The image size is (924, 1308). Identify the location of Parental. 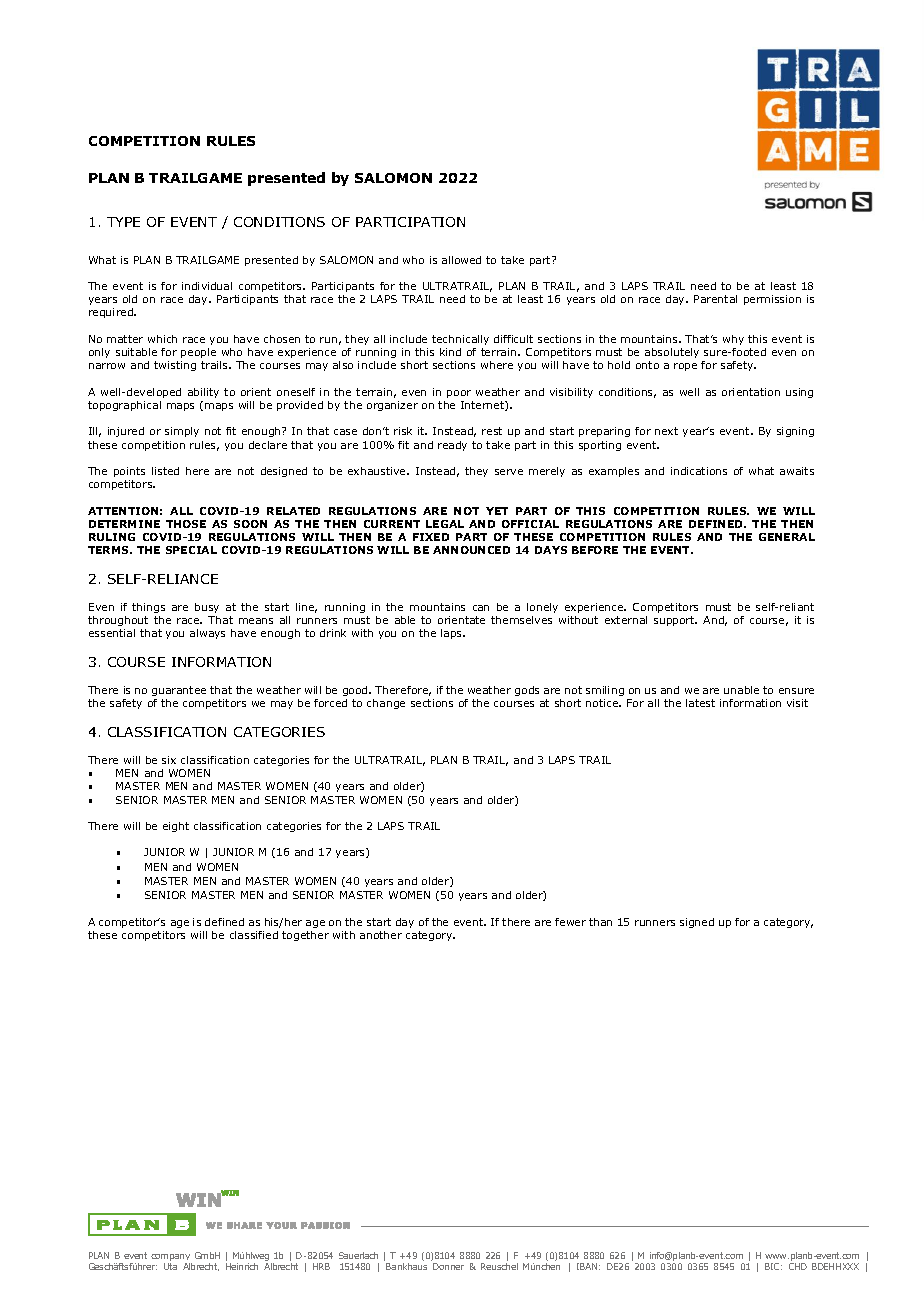
(715, 299).
